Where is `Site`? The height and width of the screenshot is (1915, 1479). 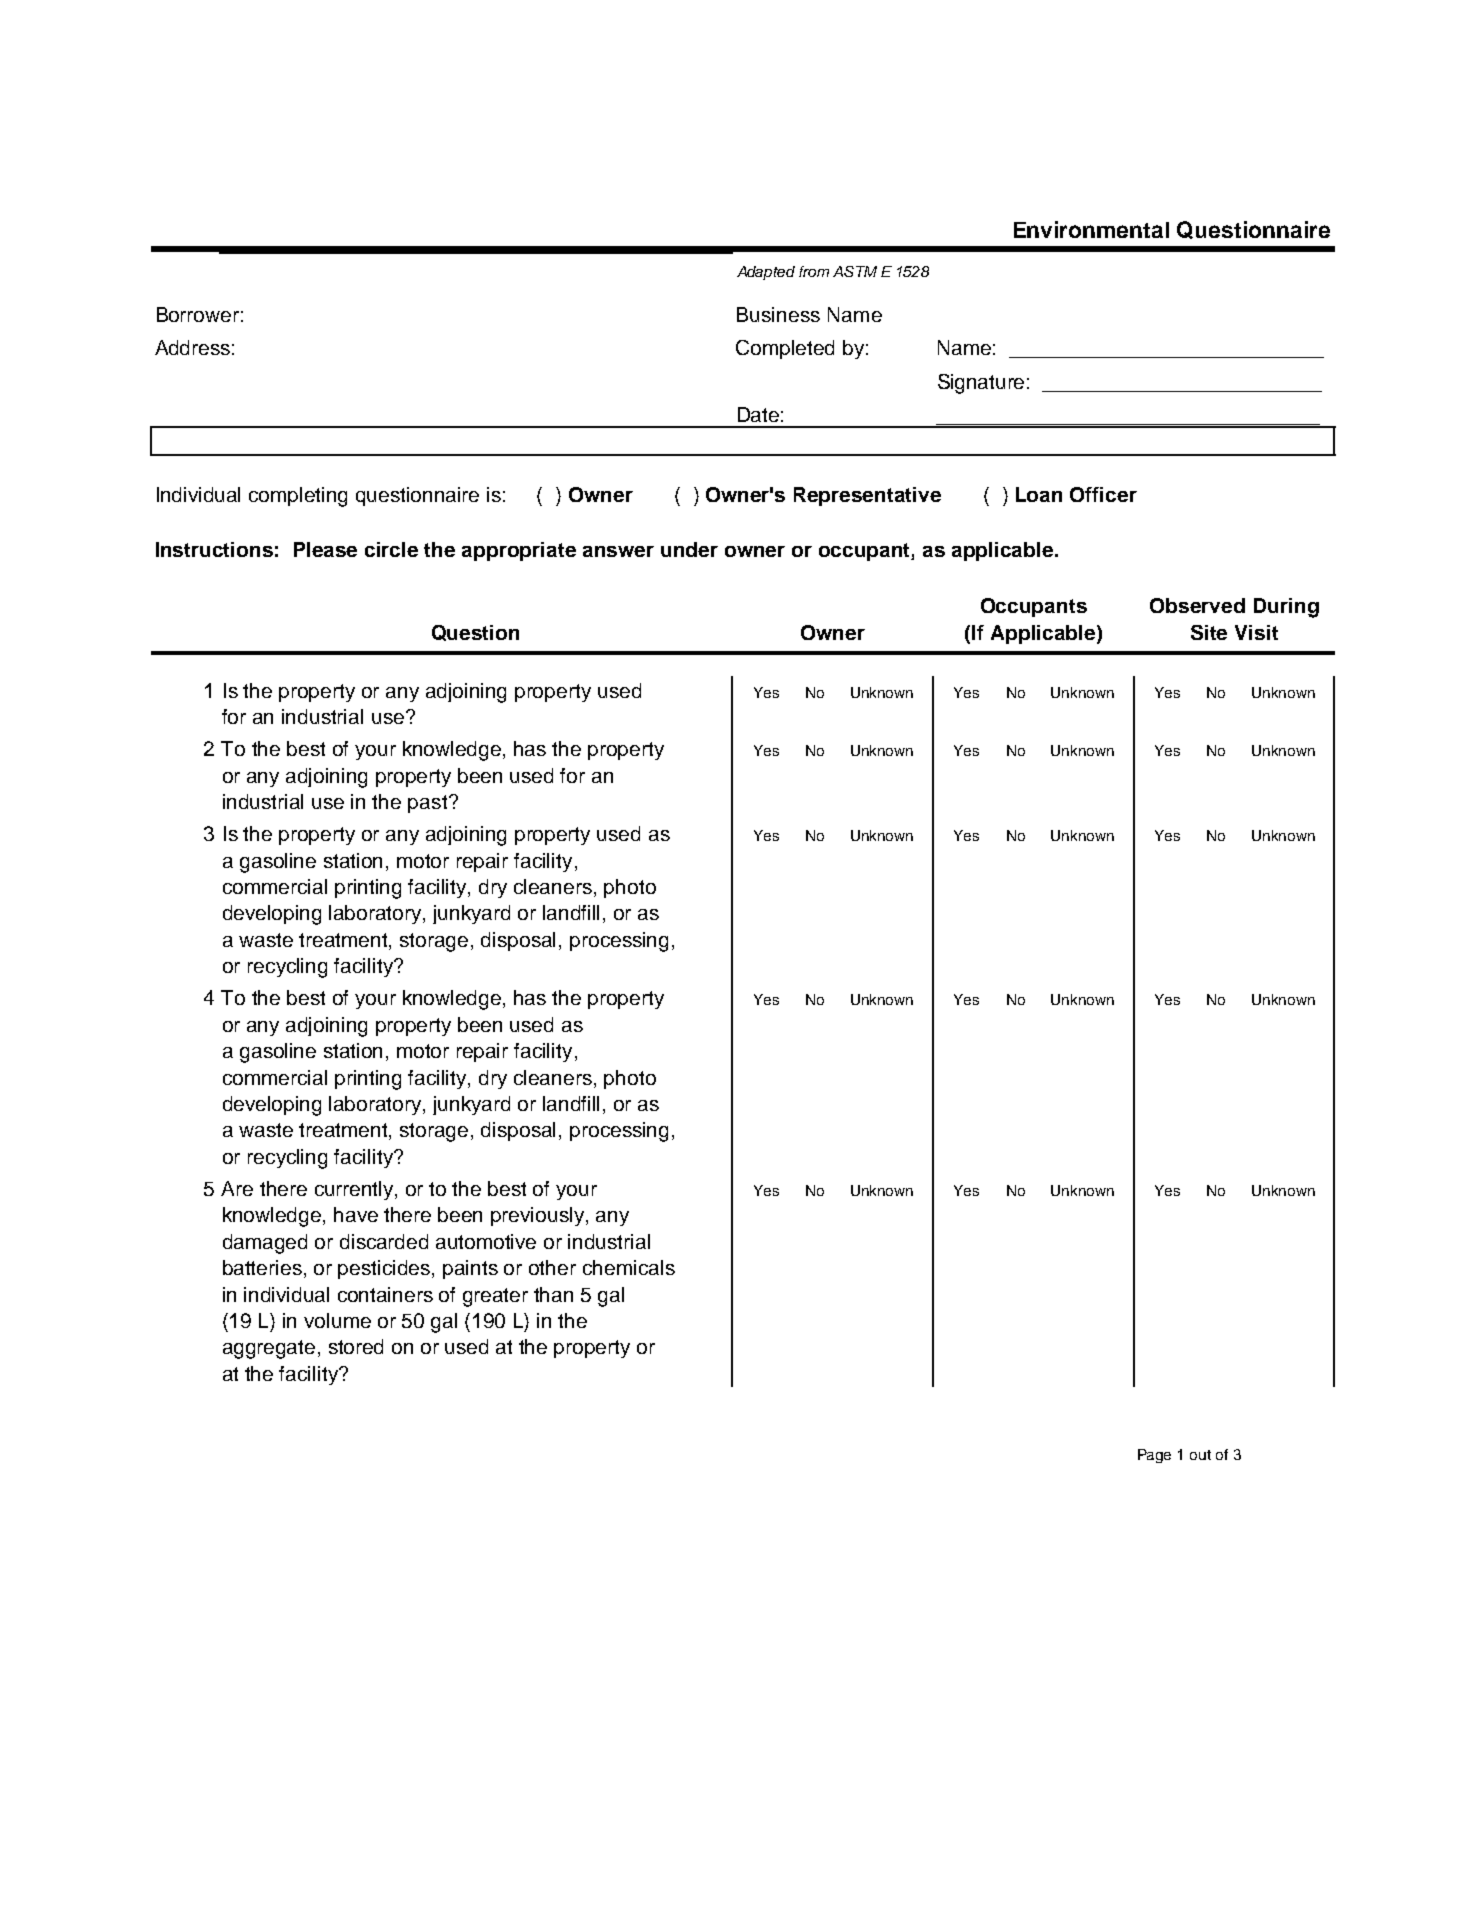 Site is located at coordinates (1209, 632).
